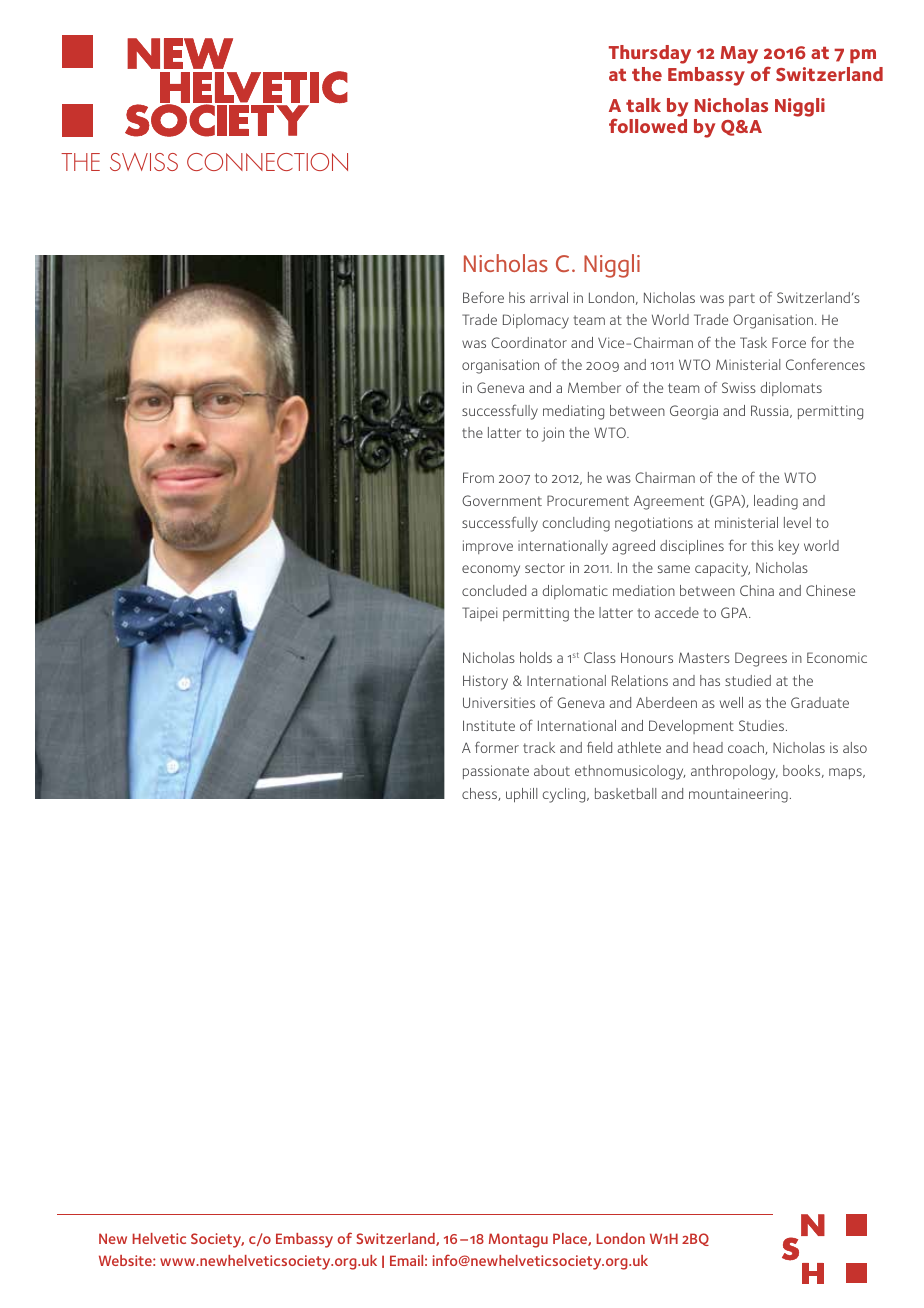 This screenshot has width=924, height=1308. Describe the element at coordinates (267, 162) in the screenshot. I see `CONNECTION` at that location.
